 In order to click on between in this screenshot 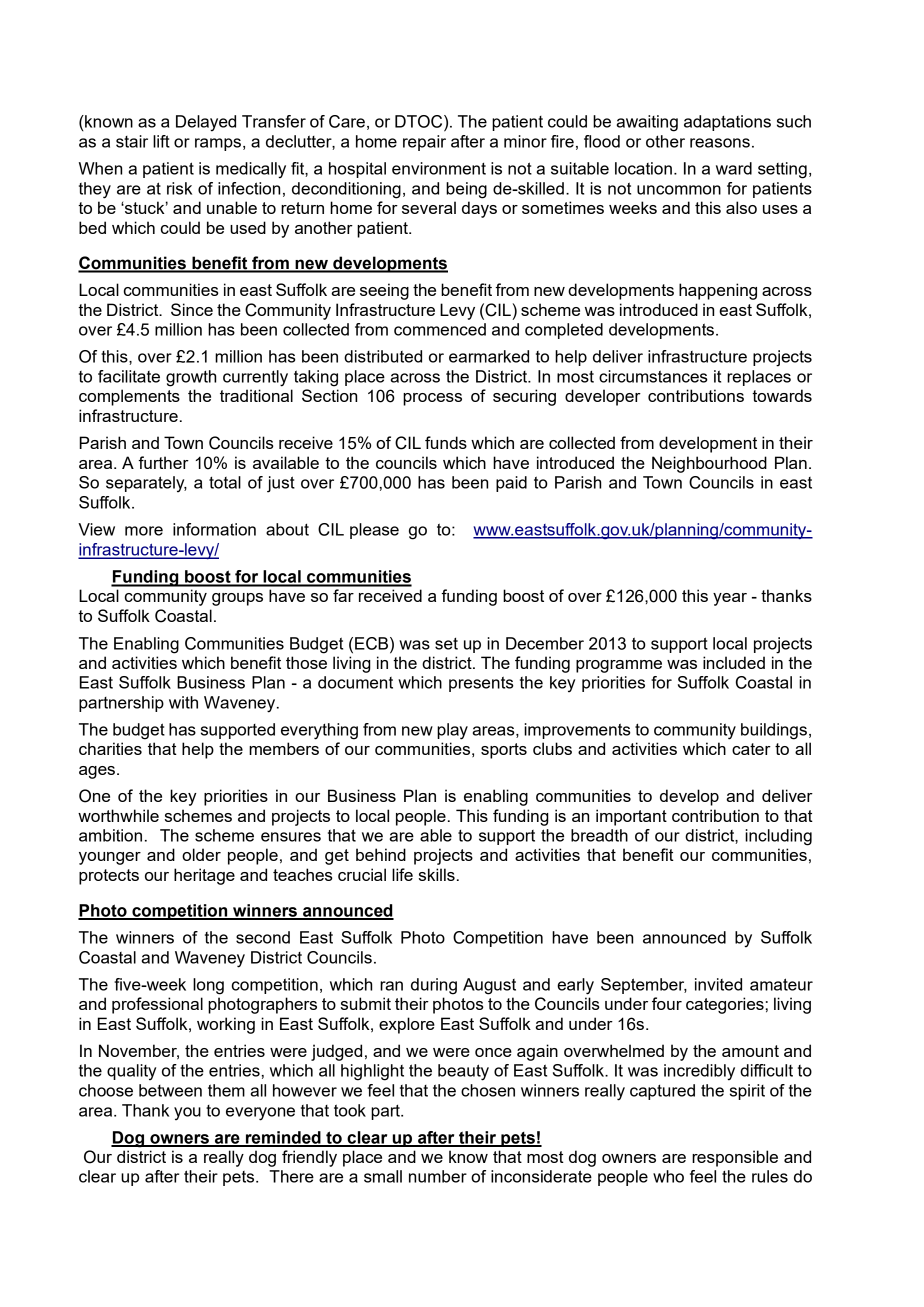, I will do `click(170, 1090)`.
